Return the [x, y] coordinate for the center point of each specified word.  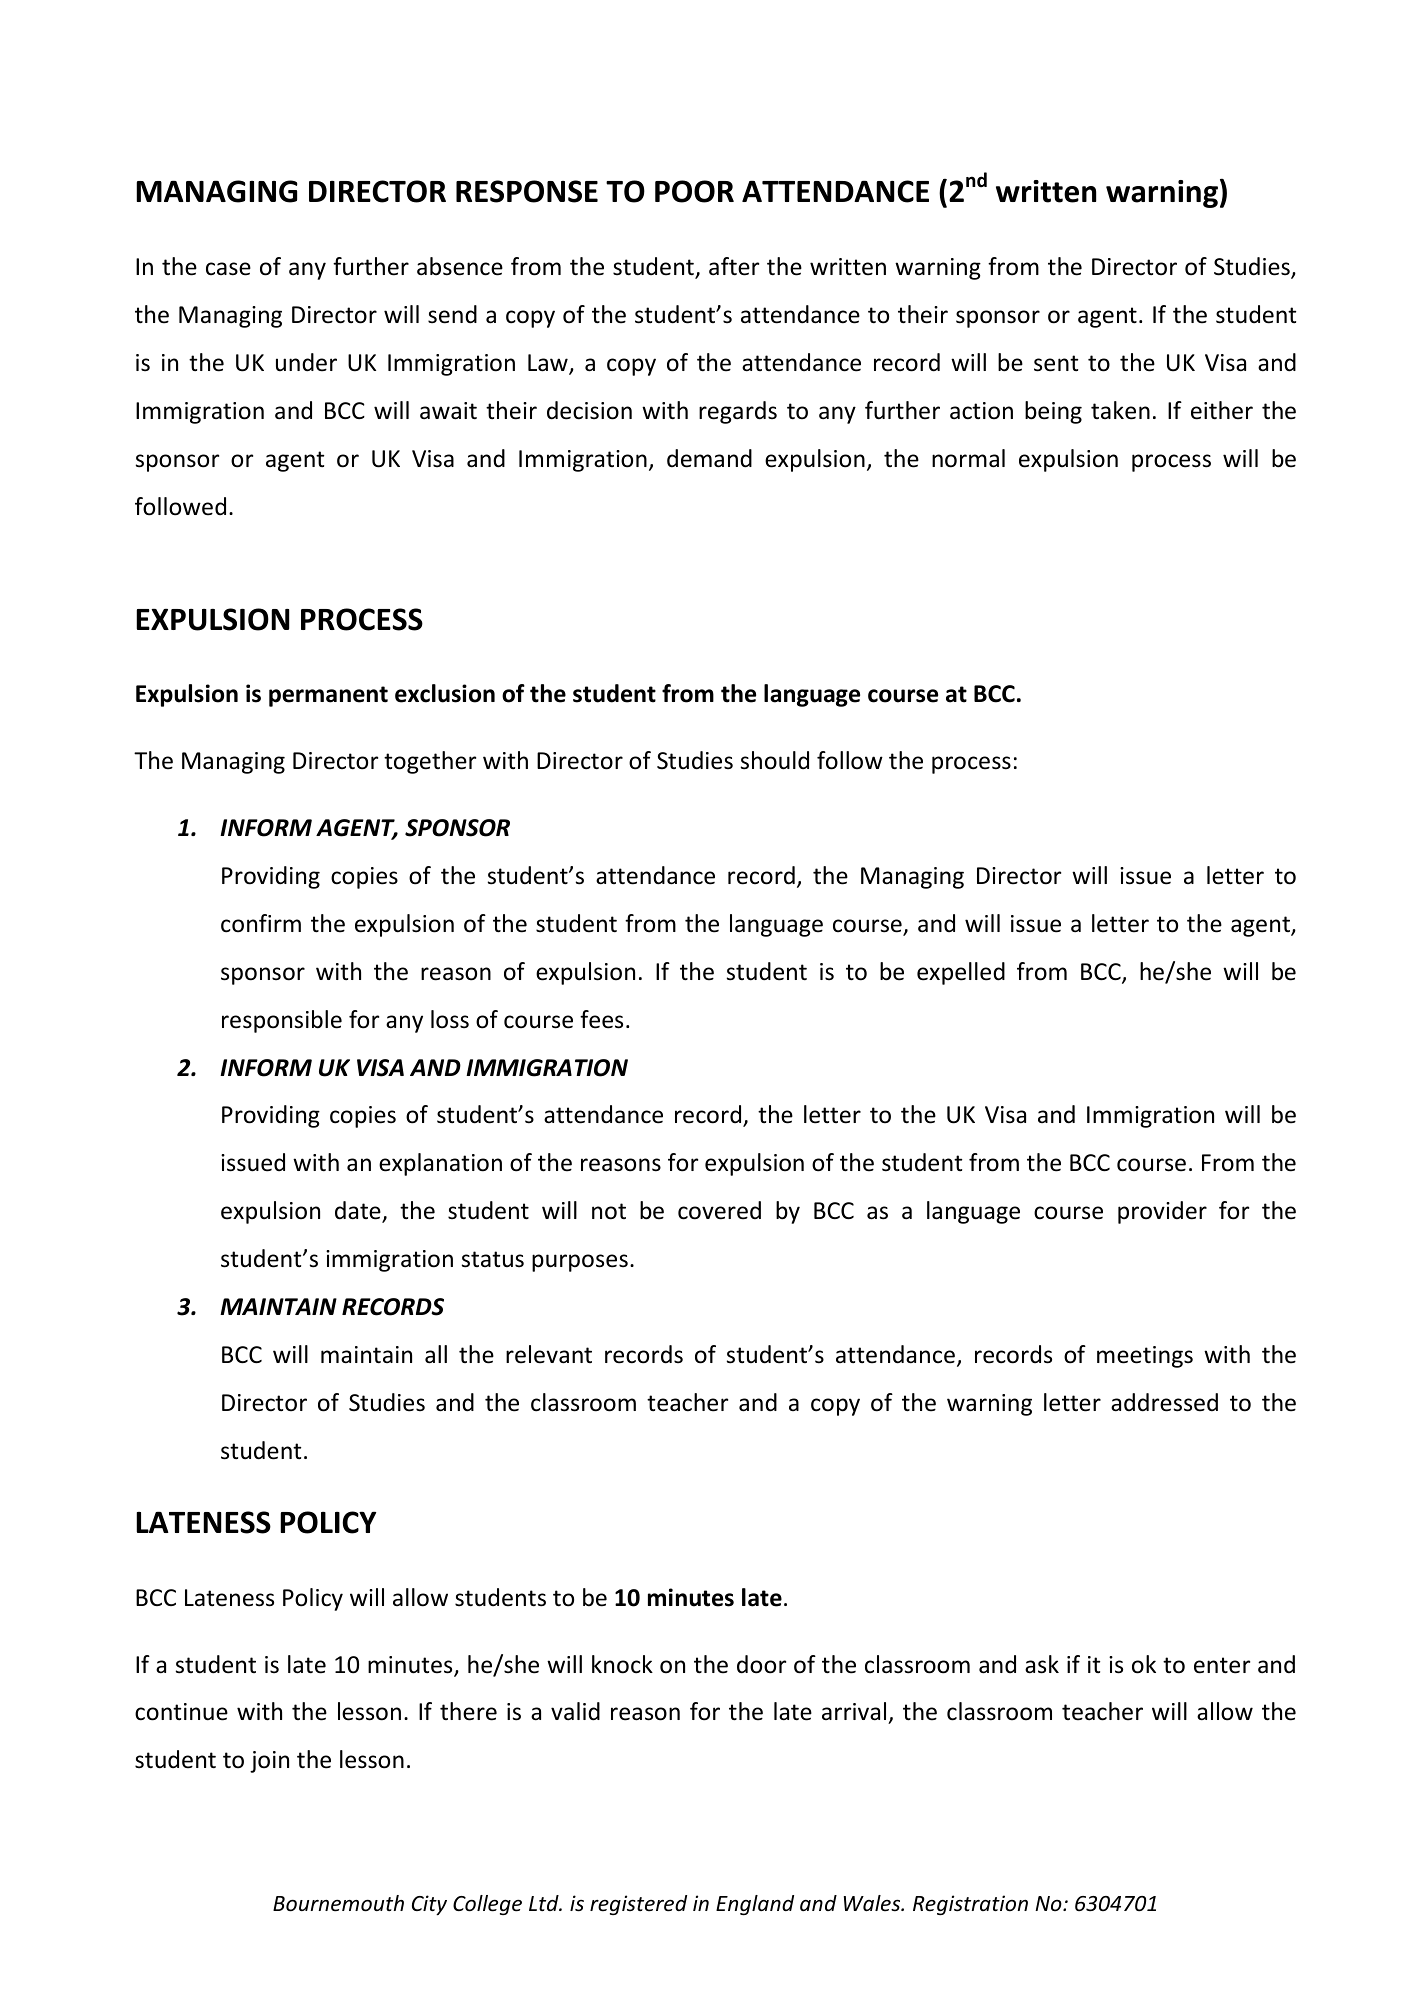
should [775, 760]
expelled [961, 973]
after [734, 266]
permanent [328, 696]
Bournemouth [338, 1903]
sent [1056, 363]
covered [719, 1210]
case [228, 269]
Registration [970, 1905]
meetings [1145, 1357]
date [359, 1211]
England [755, 1905]
